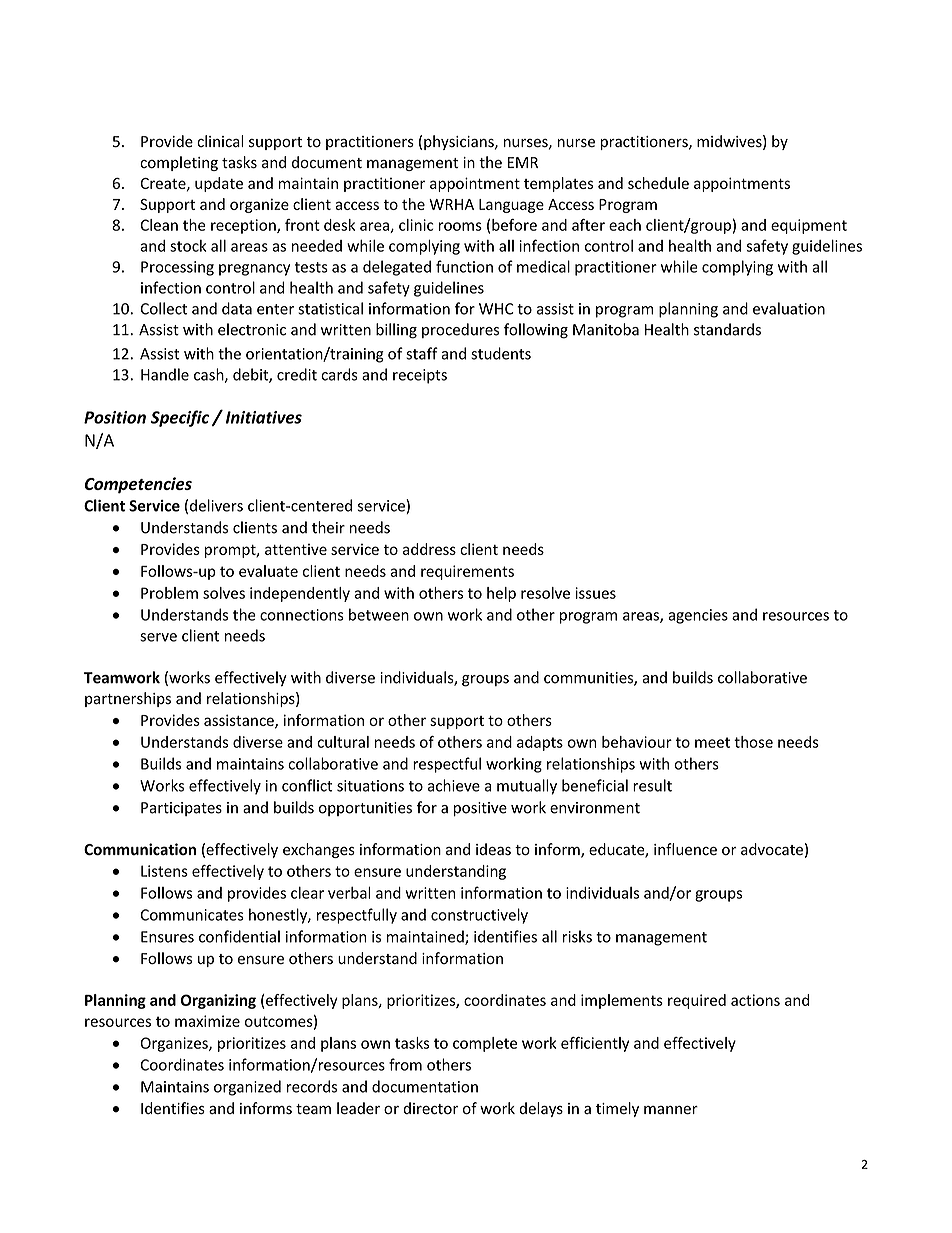 This image has height=1233, width=952. What do you see at coordinates (207, 1021) in the image?
I see `maximize` at bounding box center [207, 1021].
